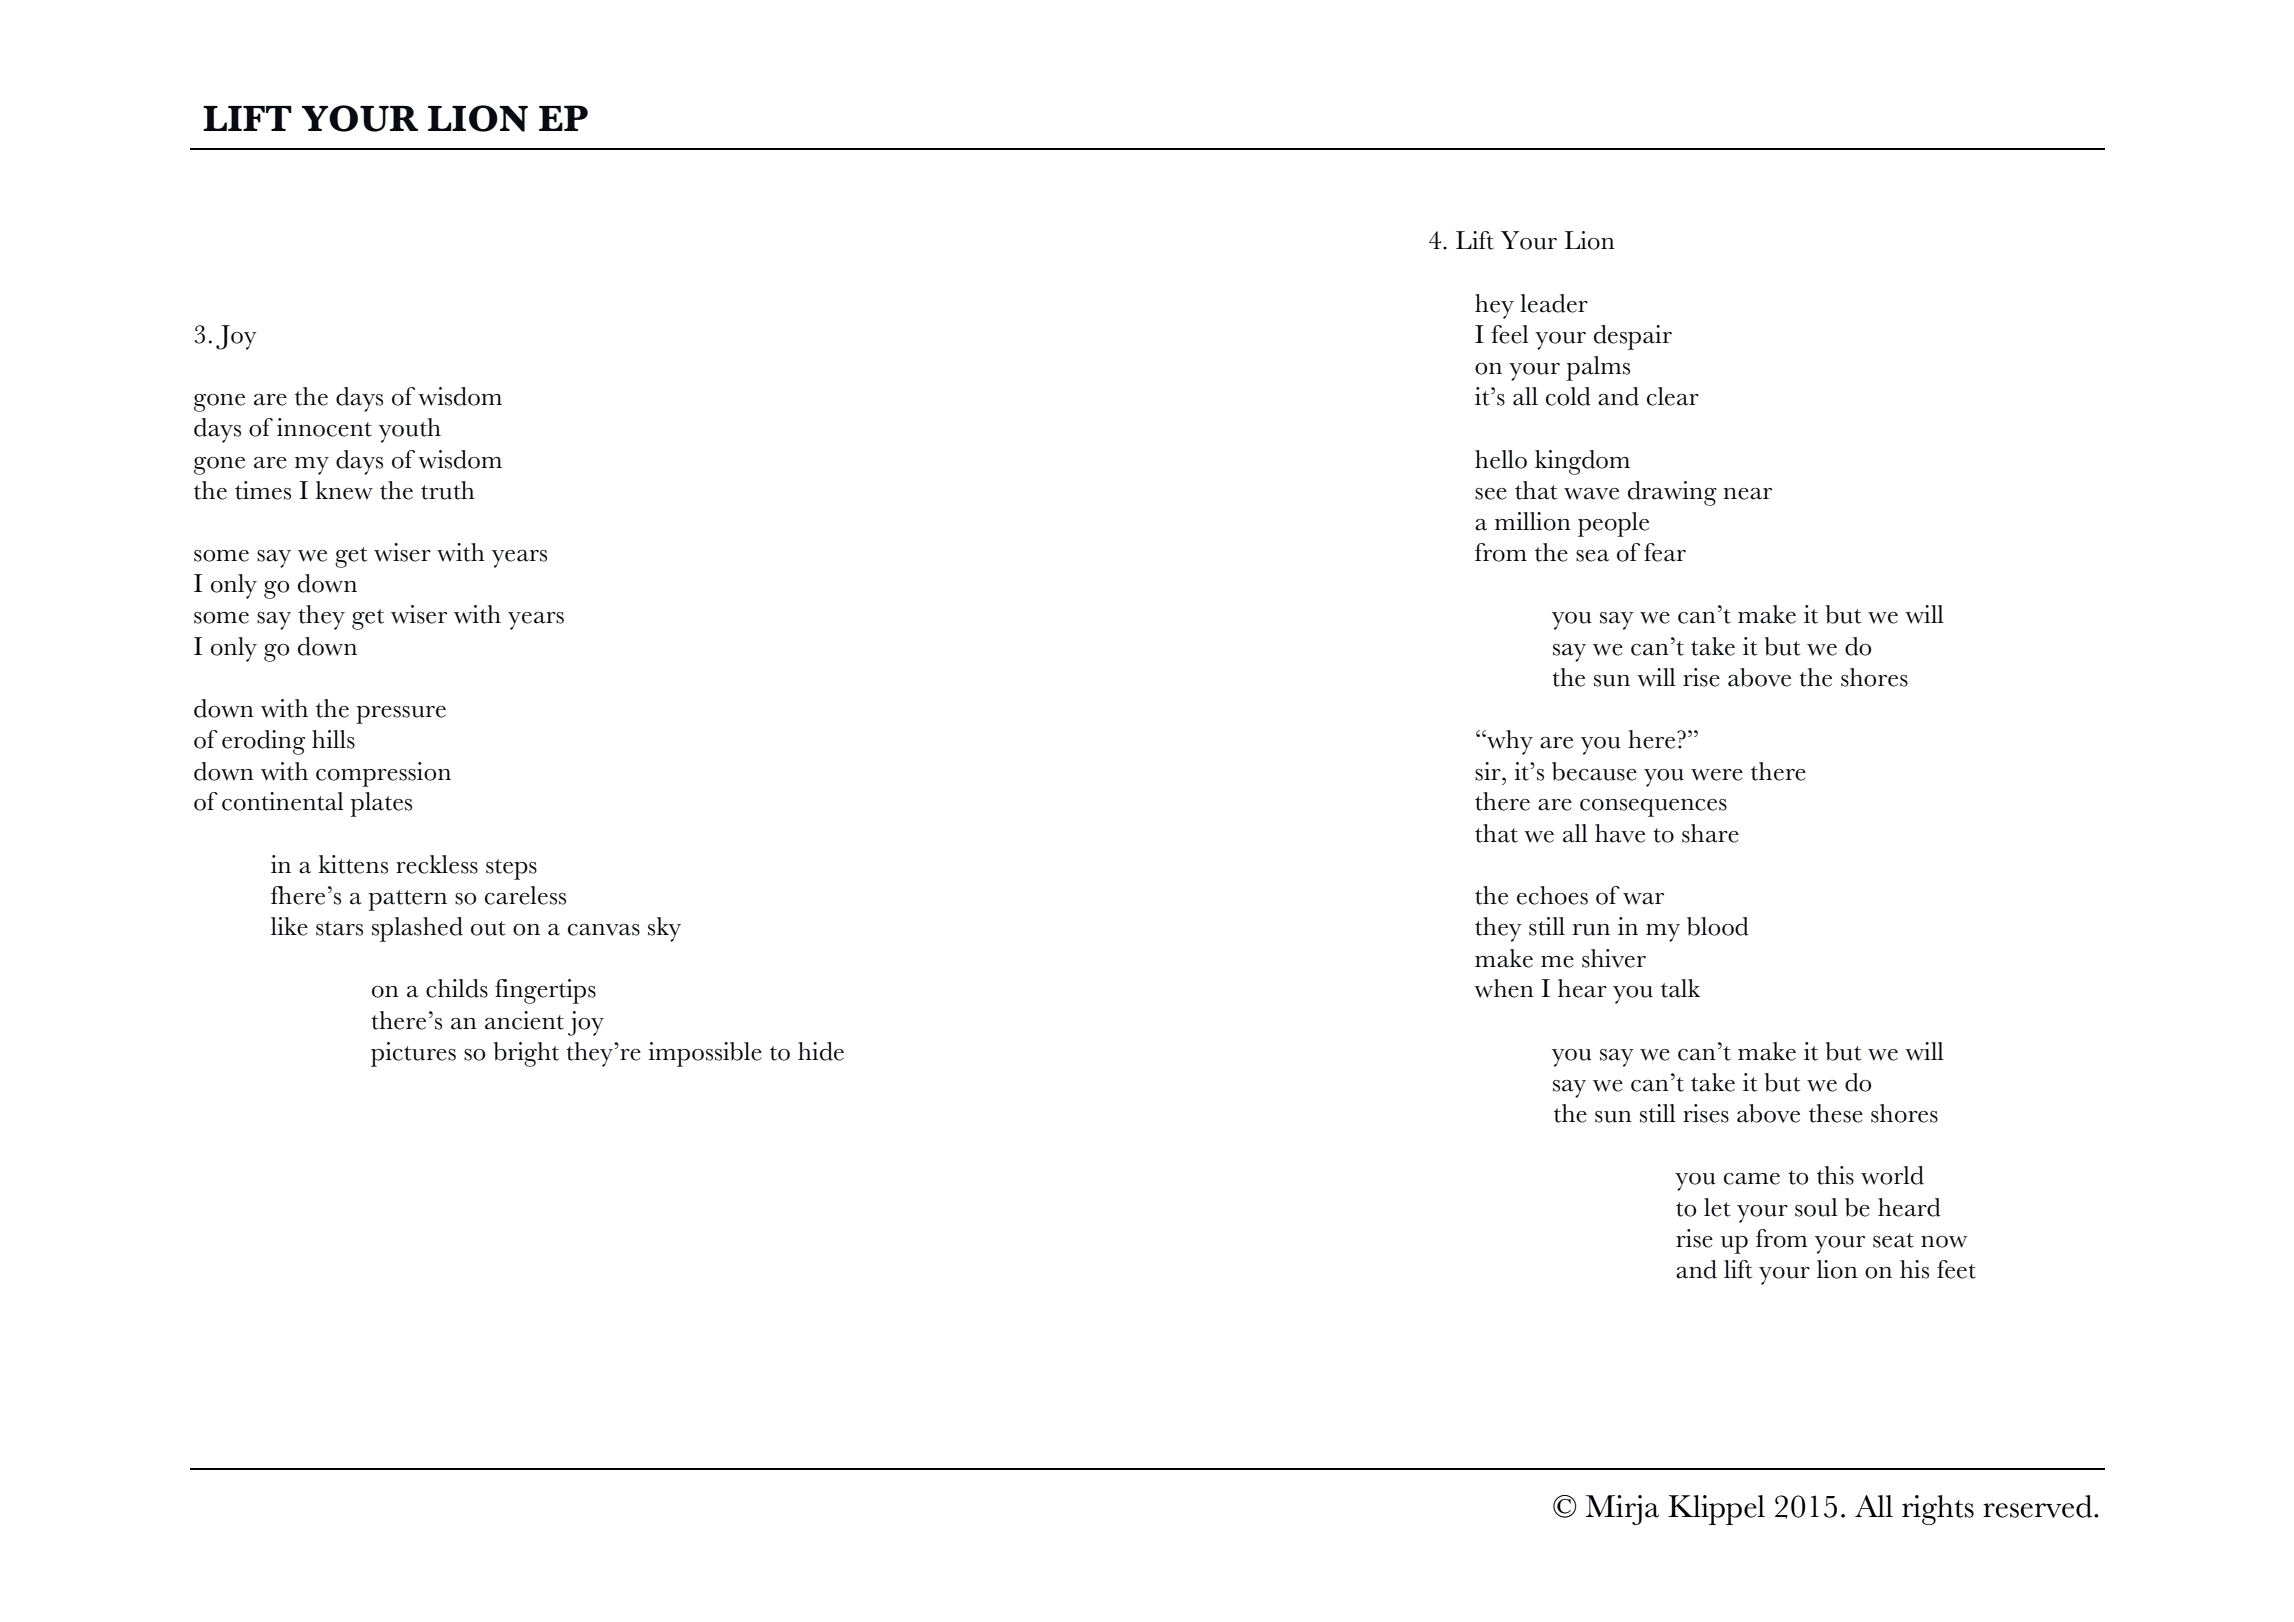 This image has height=1622, width=2294. I want to click on hide, so click(821, 1051).
